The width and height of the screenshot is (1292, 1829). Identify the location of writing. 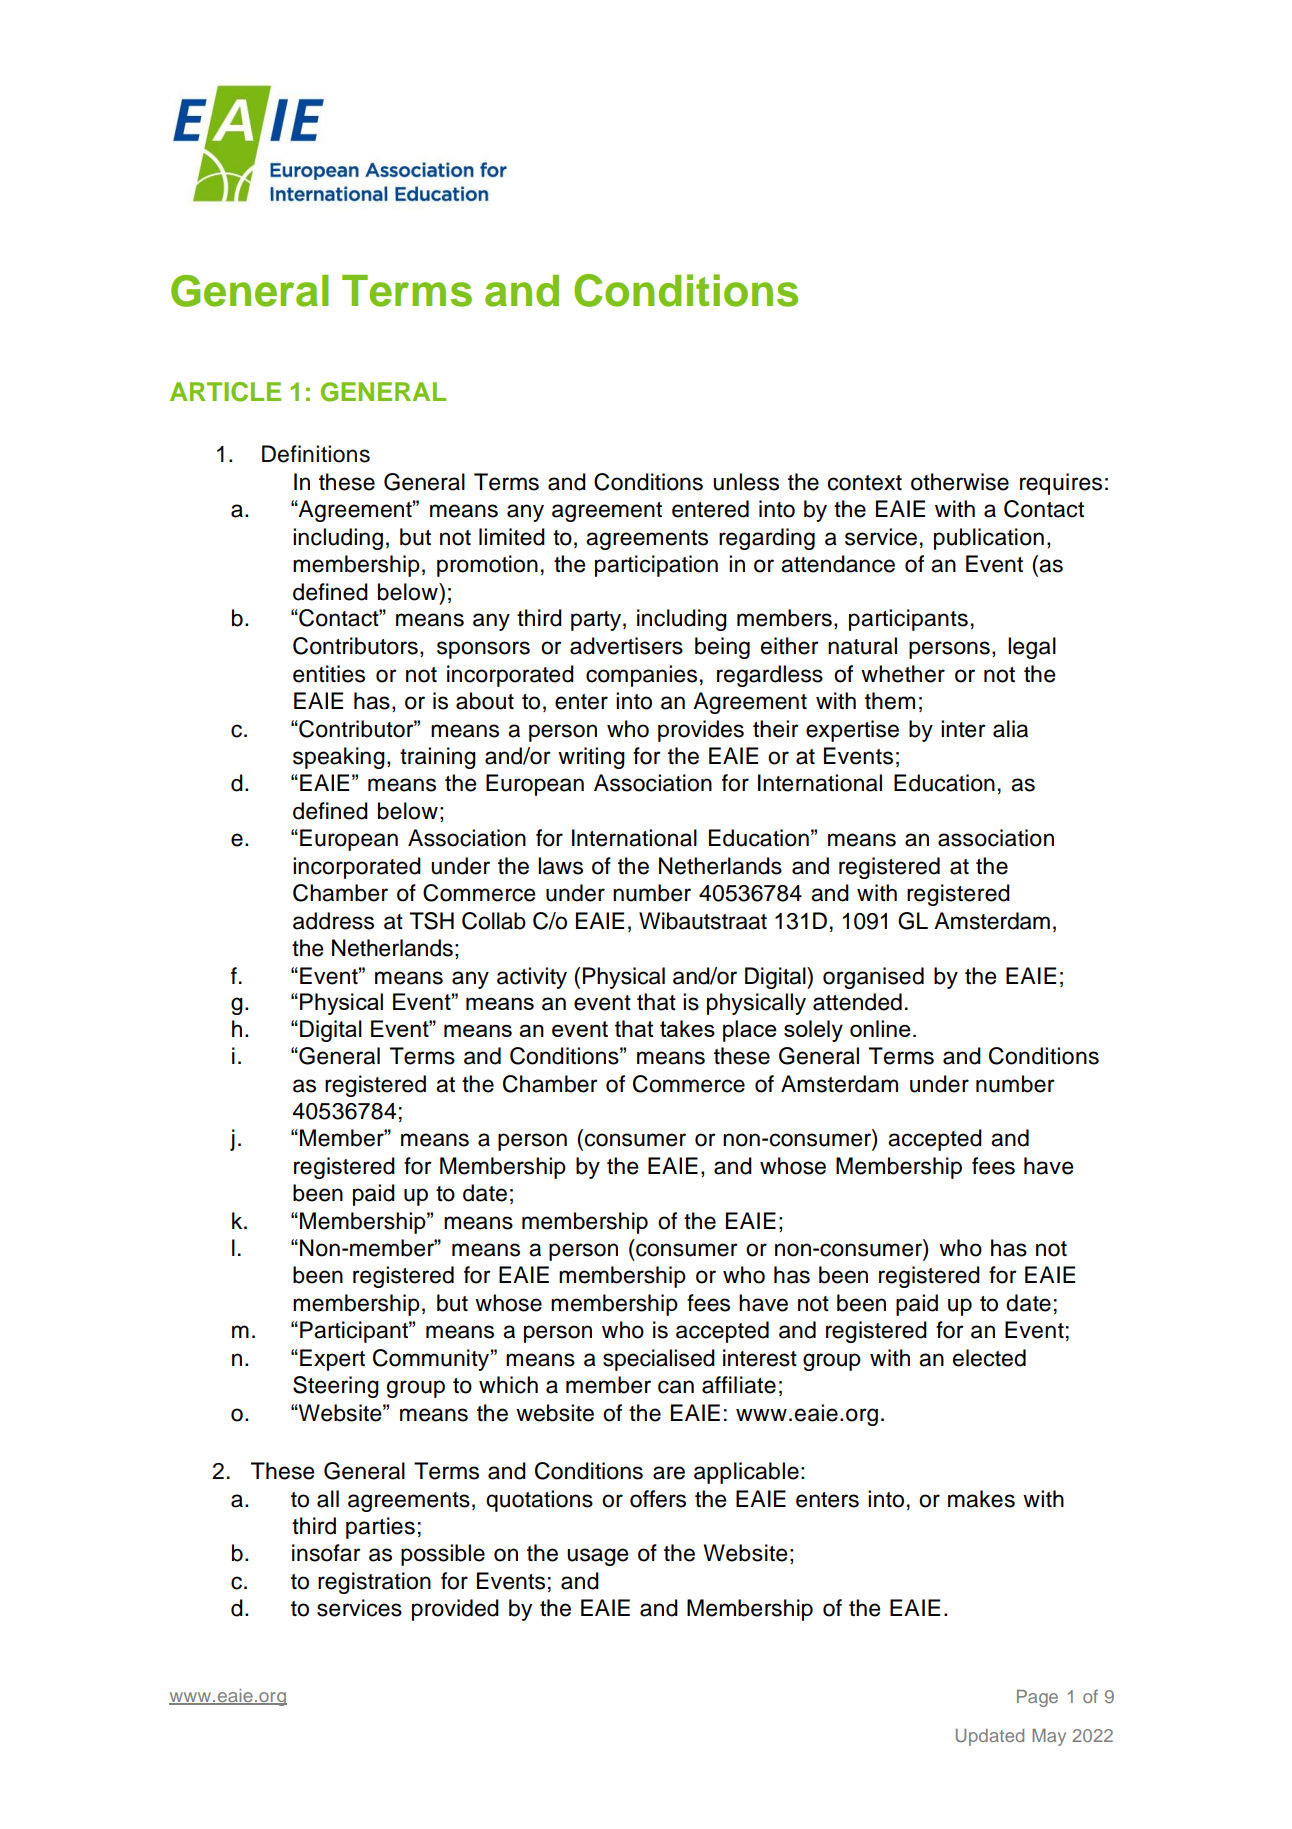
(591, 758).
